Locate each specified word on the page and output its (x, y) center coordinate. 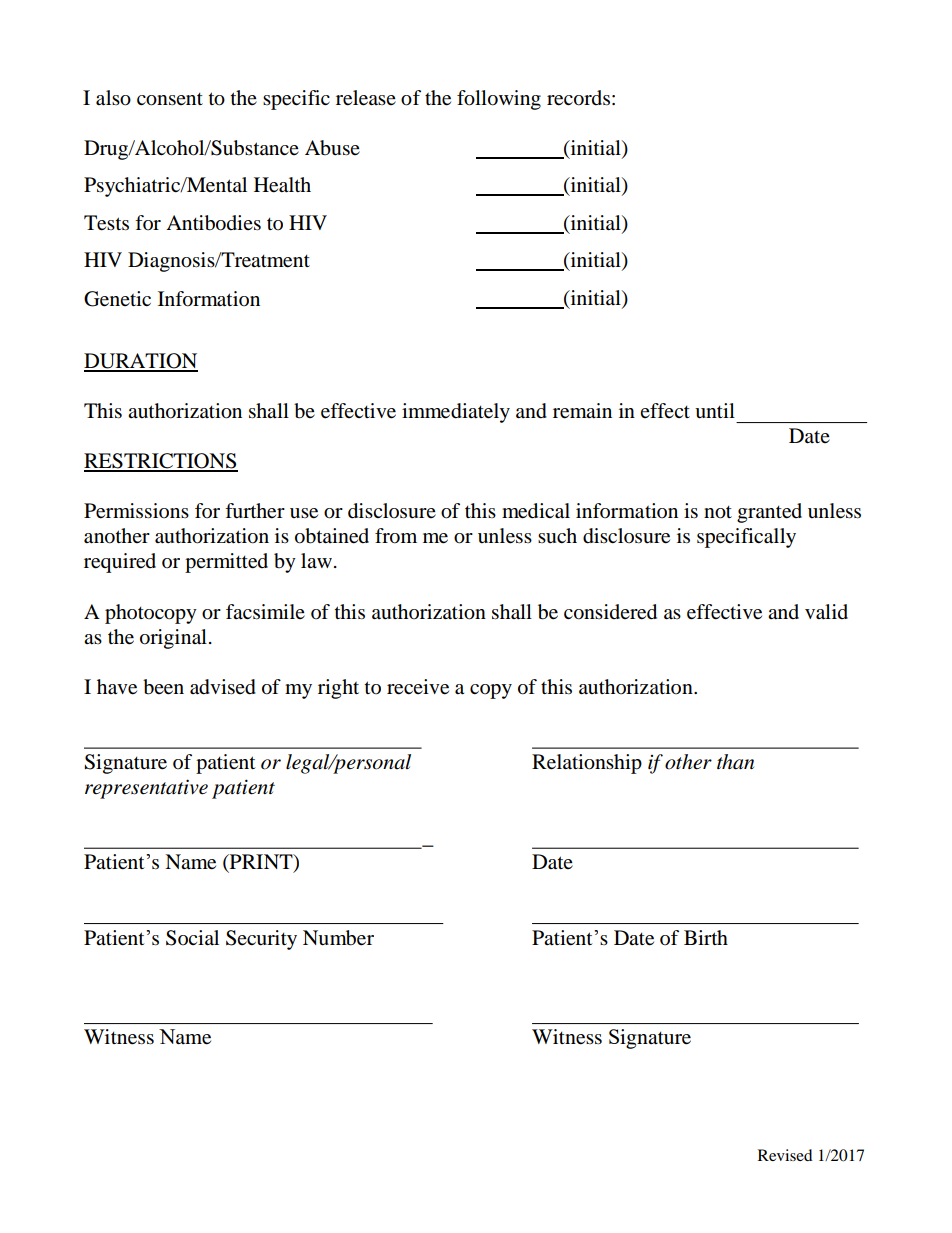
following (499, 100)
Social (192, 938)
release (366, 98)
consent (170, 99)
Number (338, 938)
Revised (785, 1155)
